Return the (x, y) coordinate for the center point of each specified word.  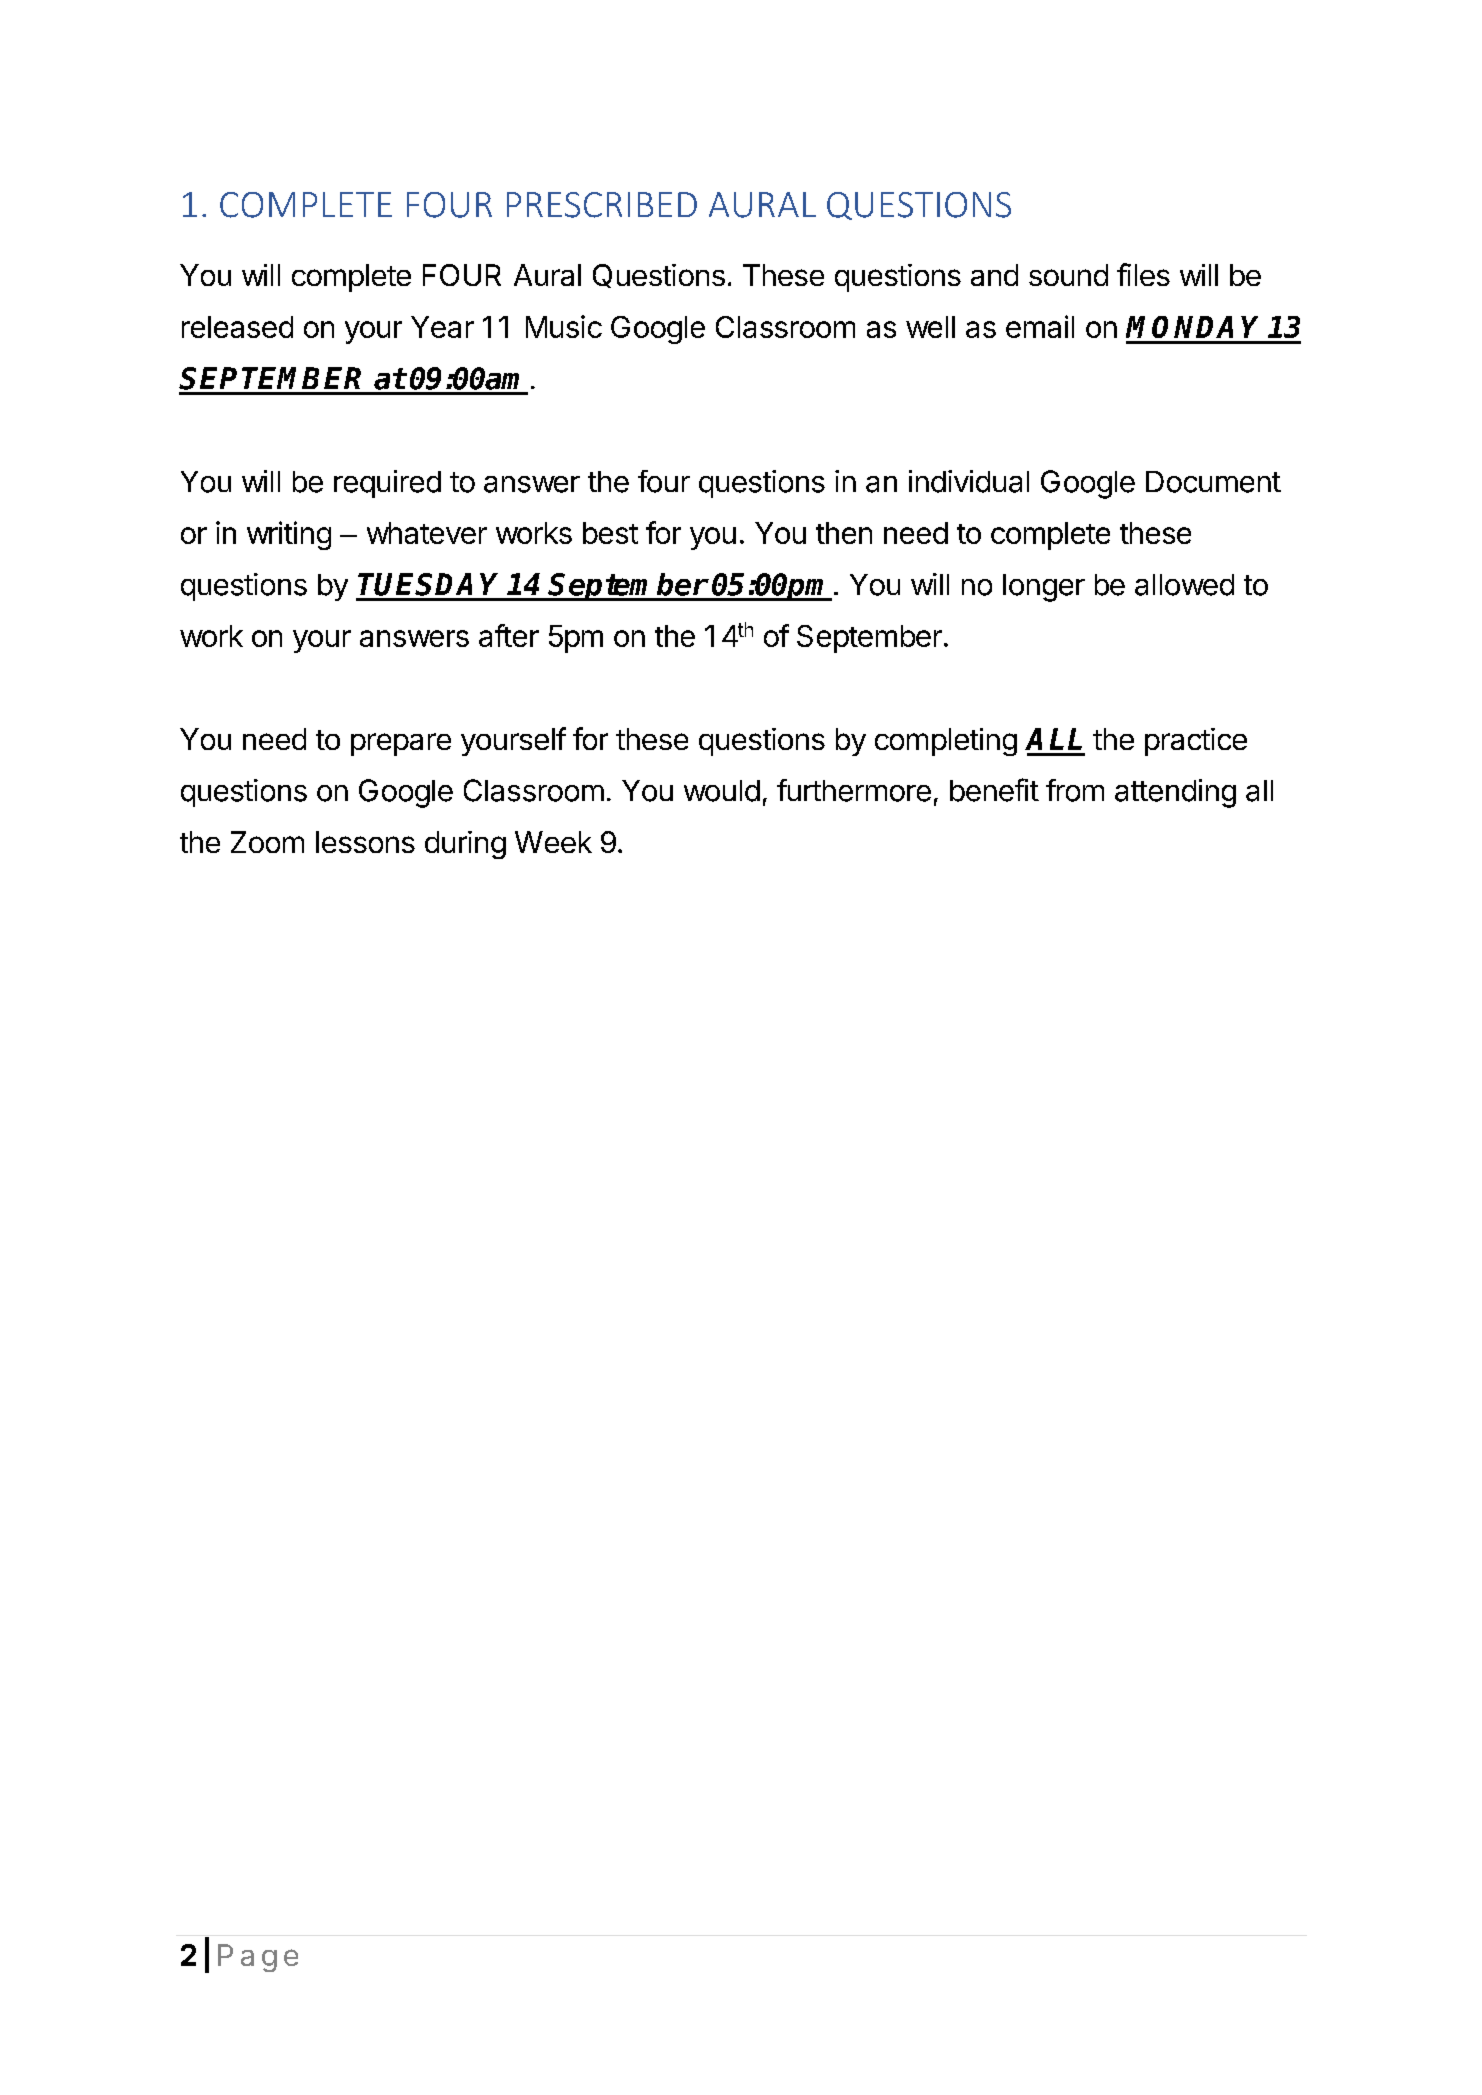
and (994, 275)
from (1075, 790)
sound (1068, 275)
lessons (365, 842)
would (722, 791)
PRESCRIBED (602, 205)
